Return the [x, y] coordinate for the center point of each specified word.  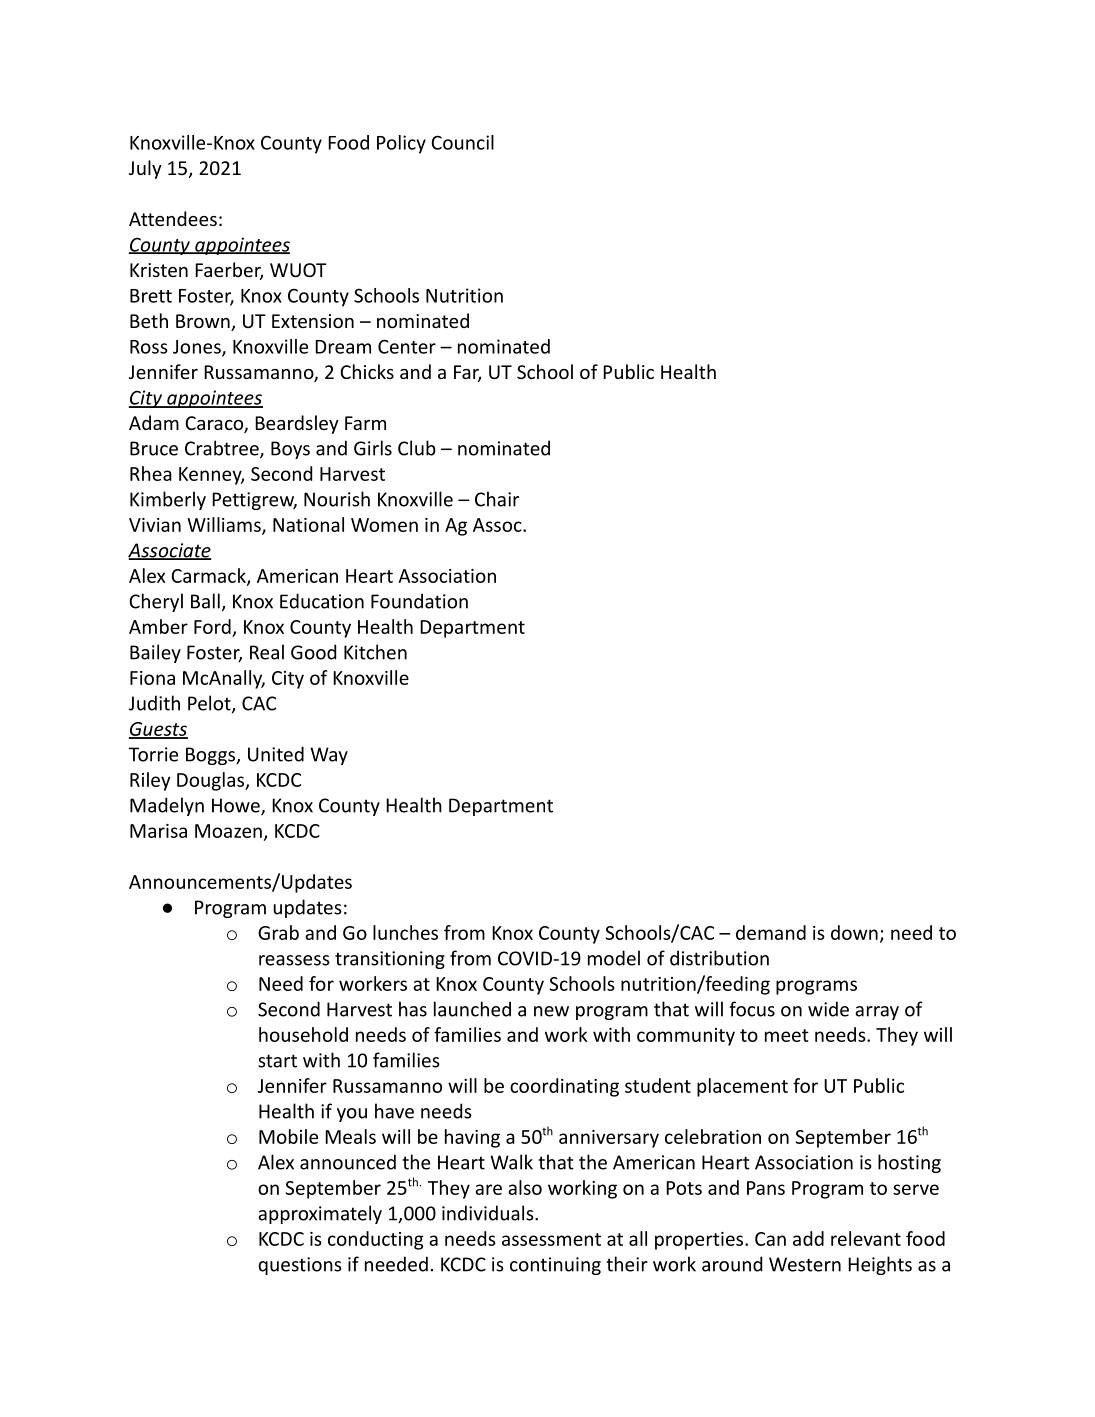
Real [267, 652]
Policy [401, 144]
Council [462, 142]
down [854, 932]
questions [300, 1266]
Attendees [173, 218]
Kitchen [375, 652]
